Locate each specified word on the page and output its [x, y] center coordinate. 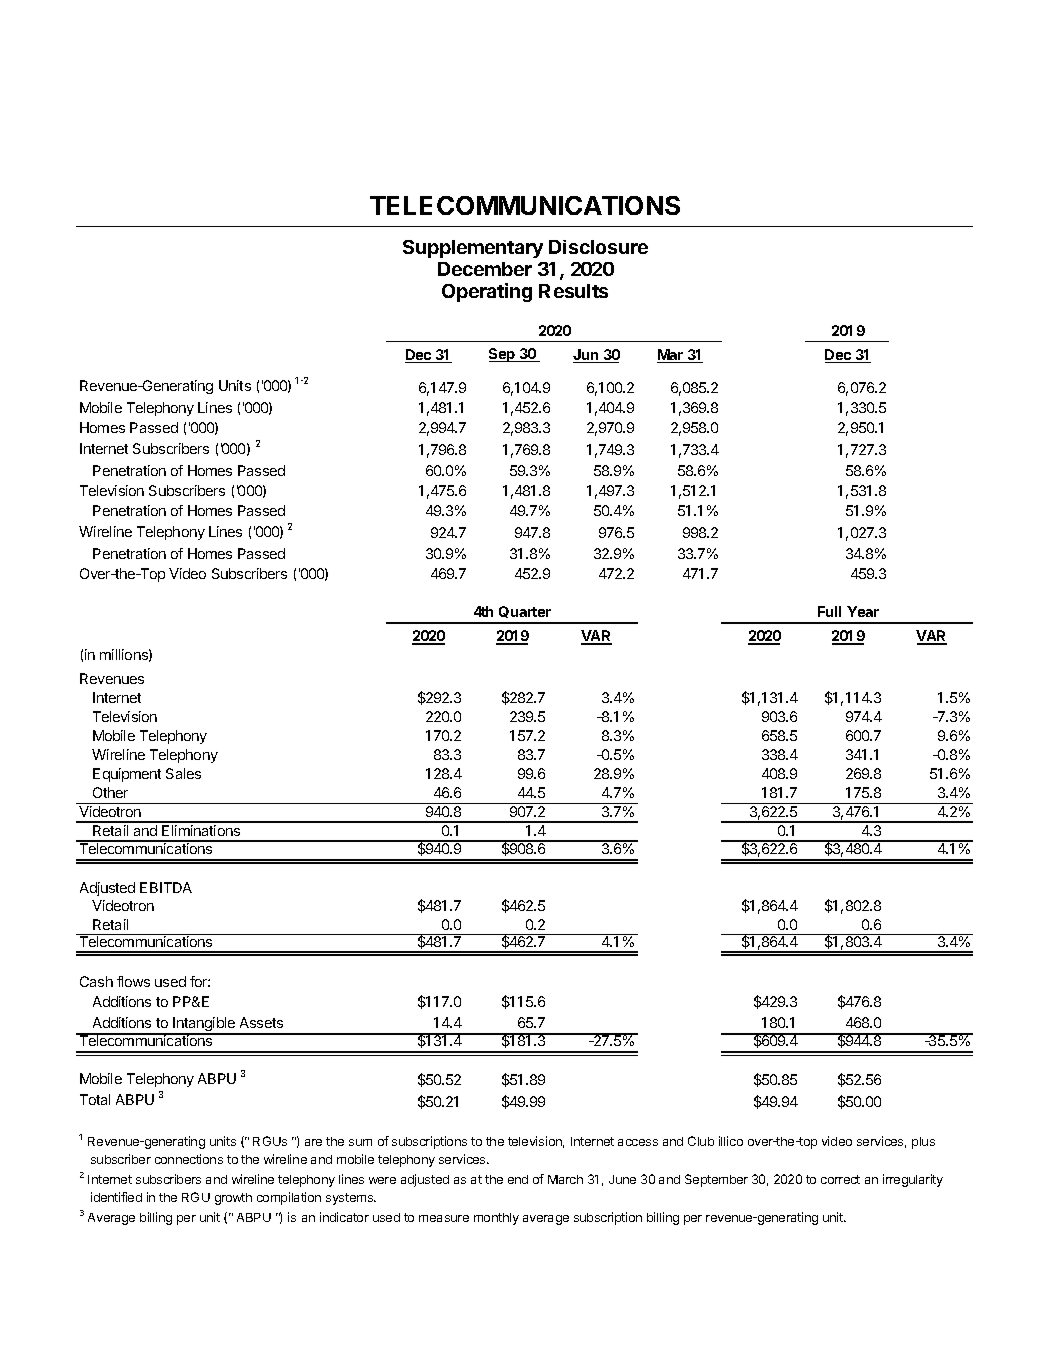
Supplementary [473, 249]
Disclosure [598, 247]
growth [233, 1199]
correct [840, 1179]
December [485, 269]
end [518, 1179]
